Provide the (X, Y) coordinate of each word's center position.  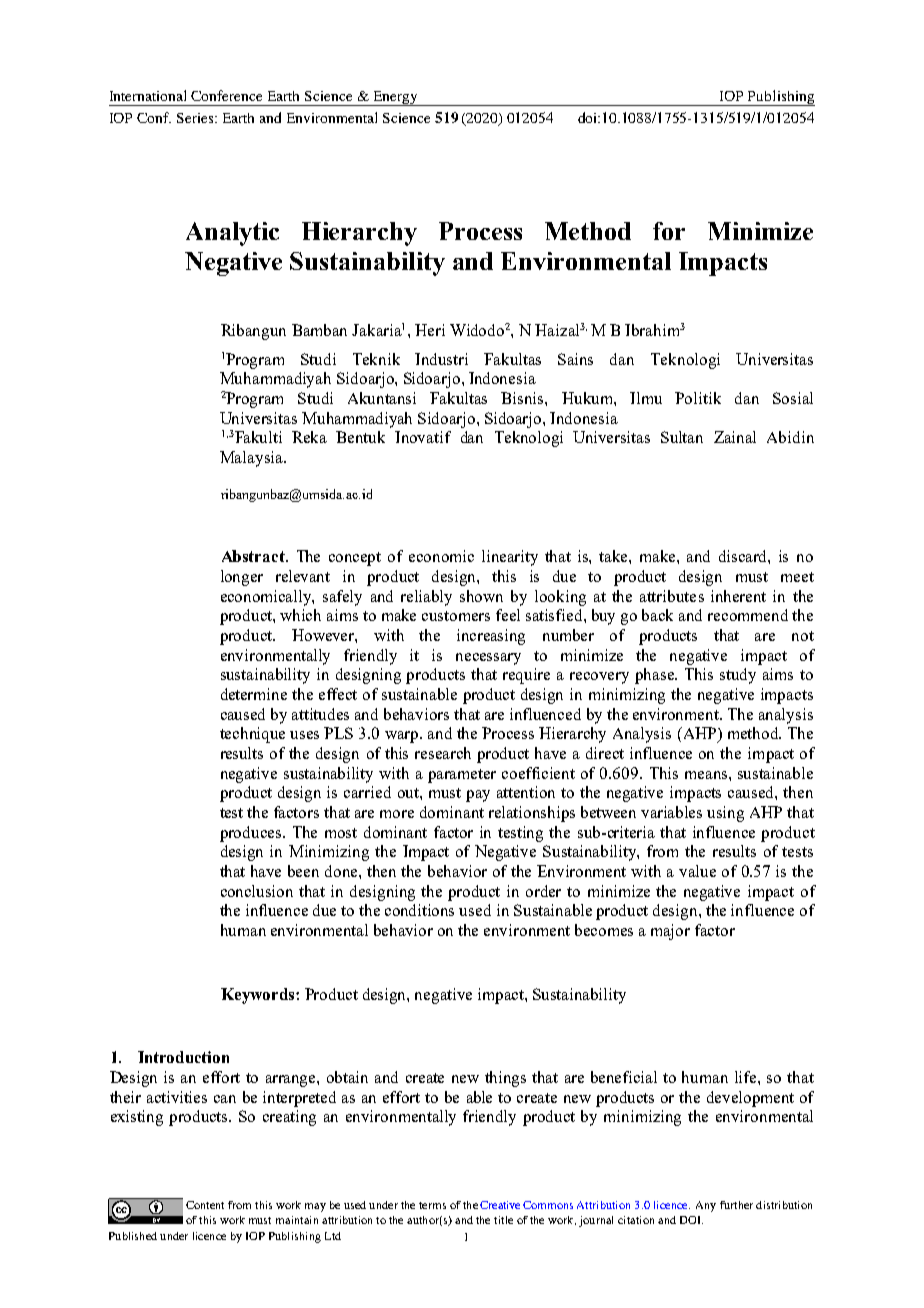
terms (432, 1205)
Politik (698, 398)
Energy (395, 98)
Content (205, 1205)
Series (196, 118)
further (736, 1205)
